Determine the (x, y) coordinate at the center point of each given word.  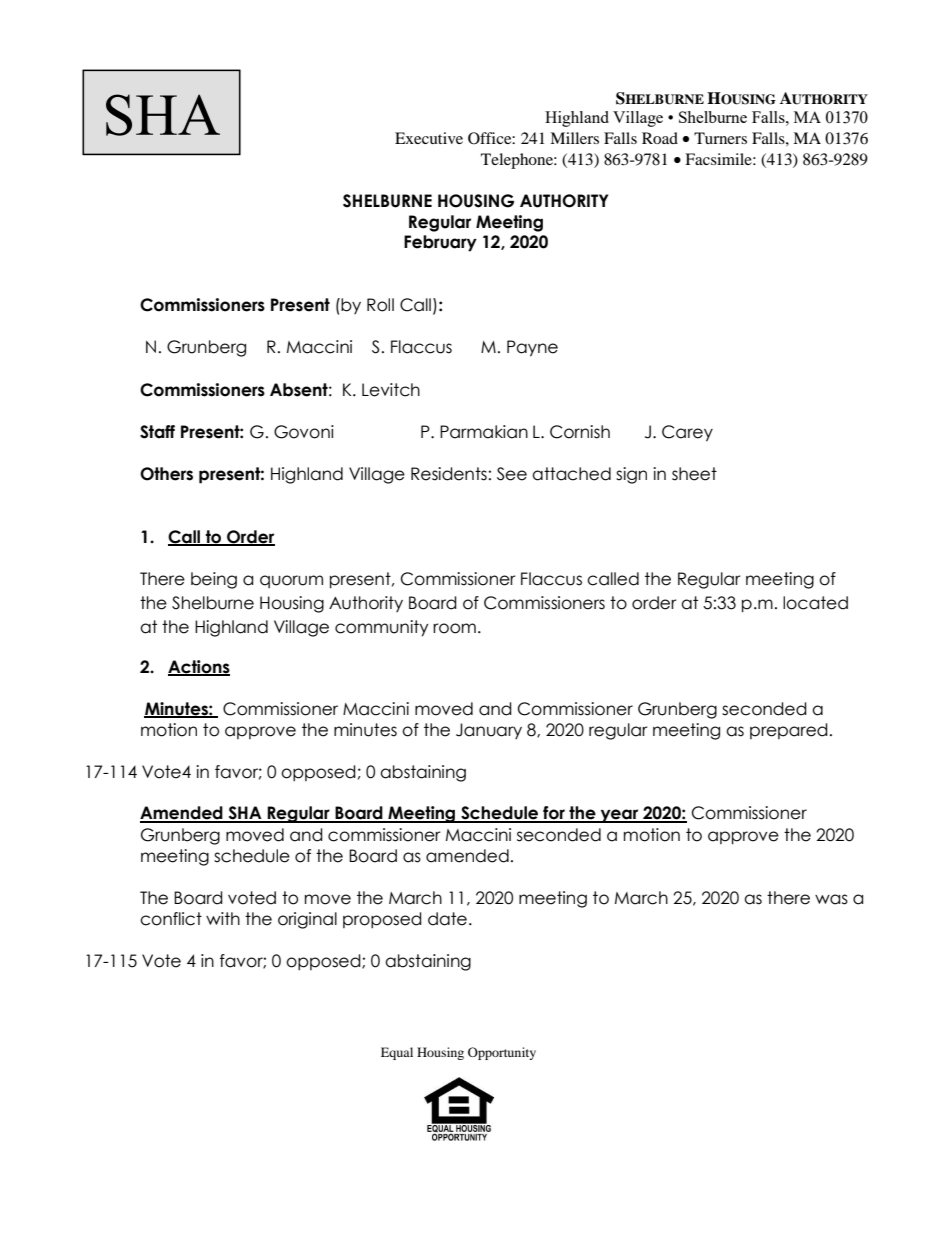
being (214, 580)
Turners (720, 138)
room (454, 628)
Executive (429, 138)
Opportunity (502, 1053)
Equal (397, 1053)
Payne (532, 348)
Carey (687, 433)
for (554, 814)
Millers (574, 138)
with (223, 918)
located (815, 603)
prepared (789, 731)
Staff (157, 432)
